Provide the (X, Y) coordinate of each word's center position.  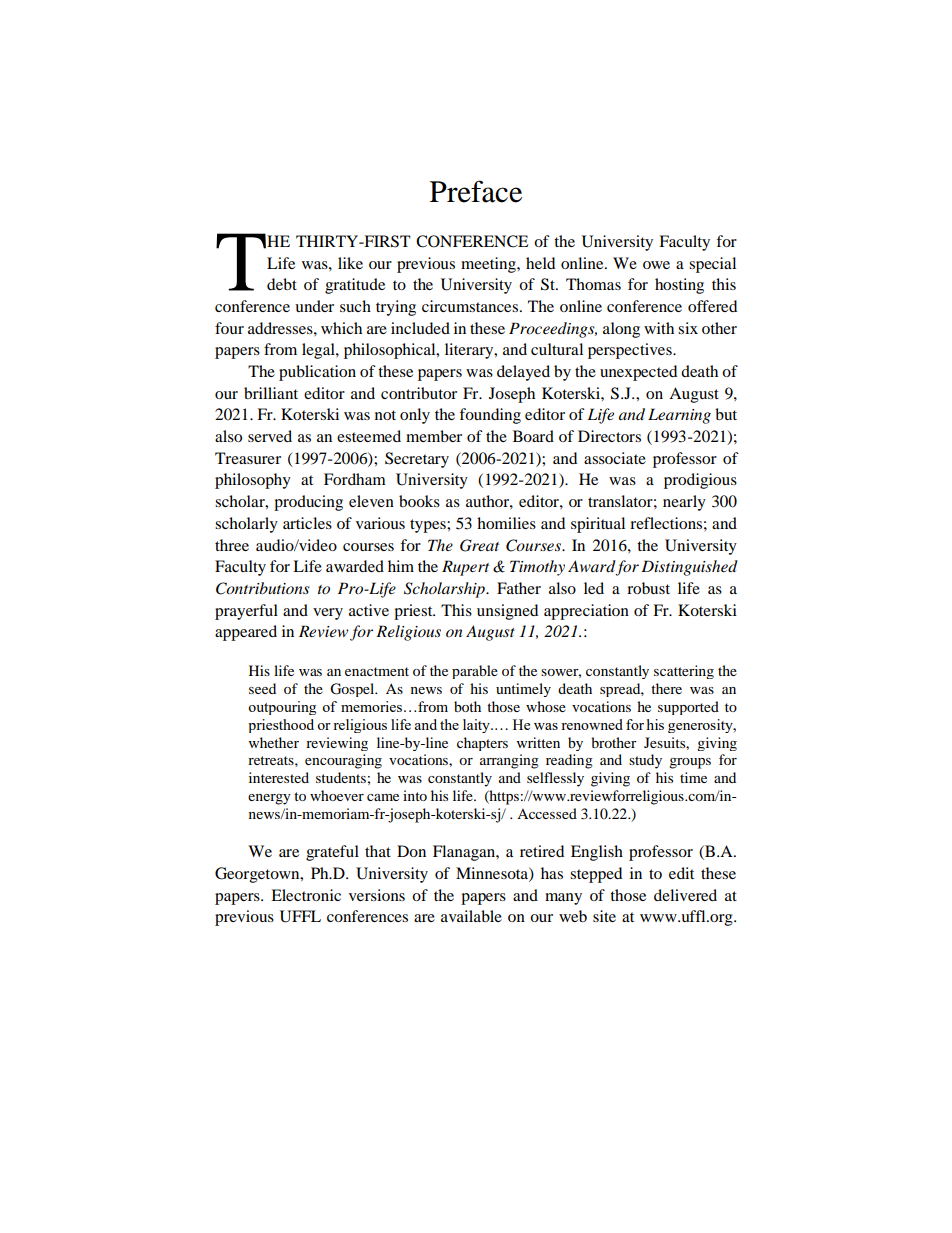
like (350, 263)
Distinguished (689, 568)
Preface (476, 191)
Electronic (306, 895)
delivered (685, 895)
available (471, 916)
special (712, 265)
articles (307, 523)
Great (479, 545)
